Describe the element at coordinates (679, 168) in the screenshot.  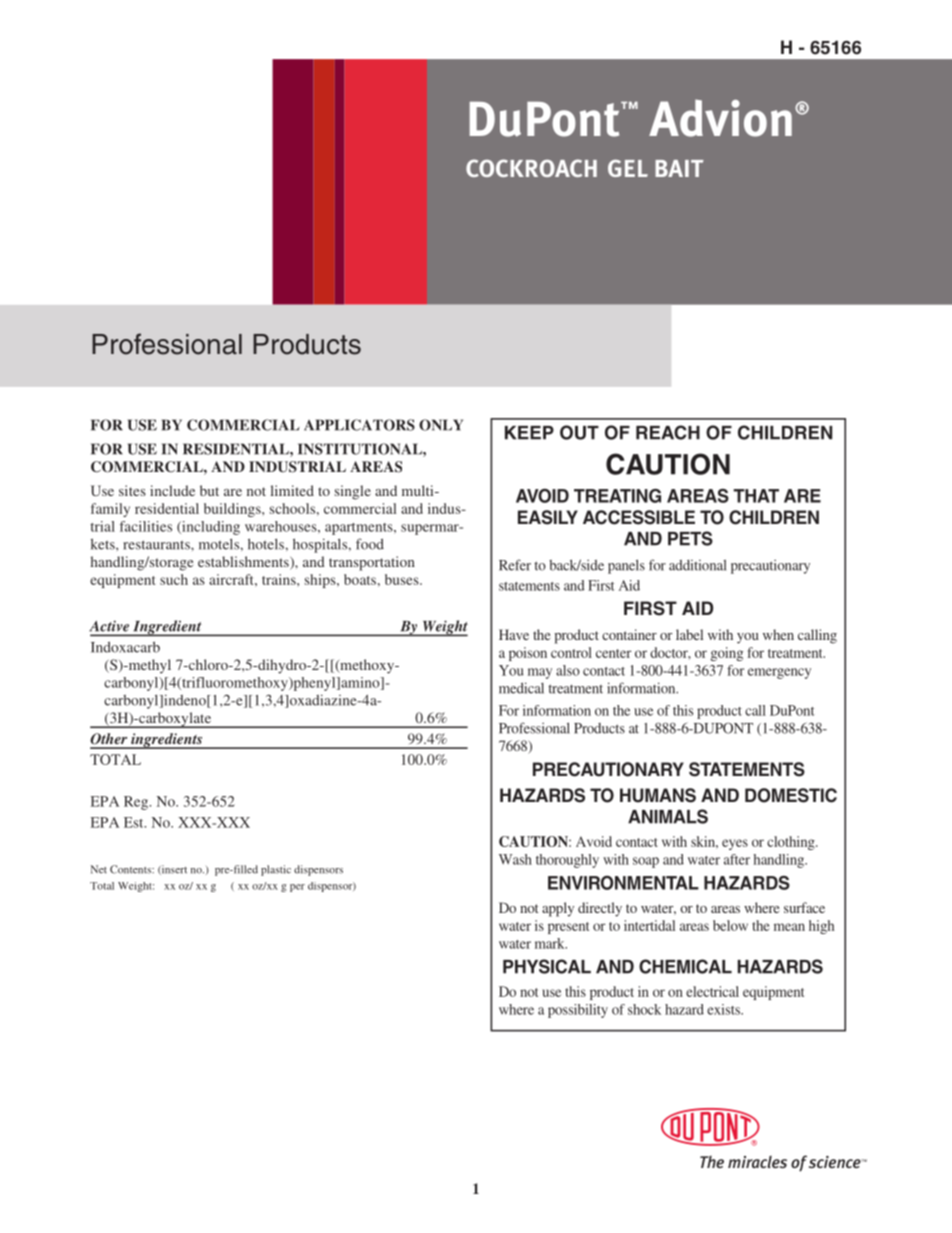
I see `BAIT` at that location.
